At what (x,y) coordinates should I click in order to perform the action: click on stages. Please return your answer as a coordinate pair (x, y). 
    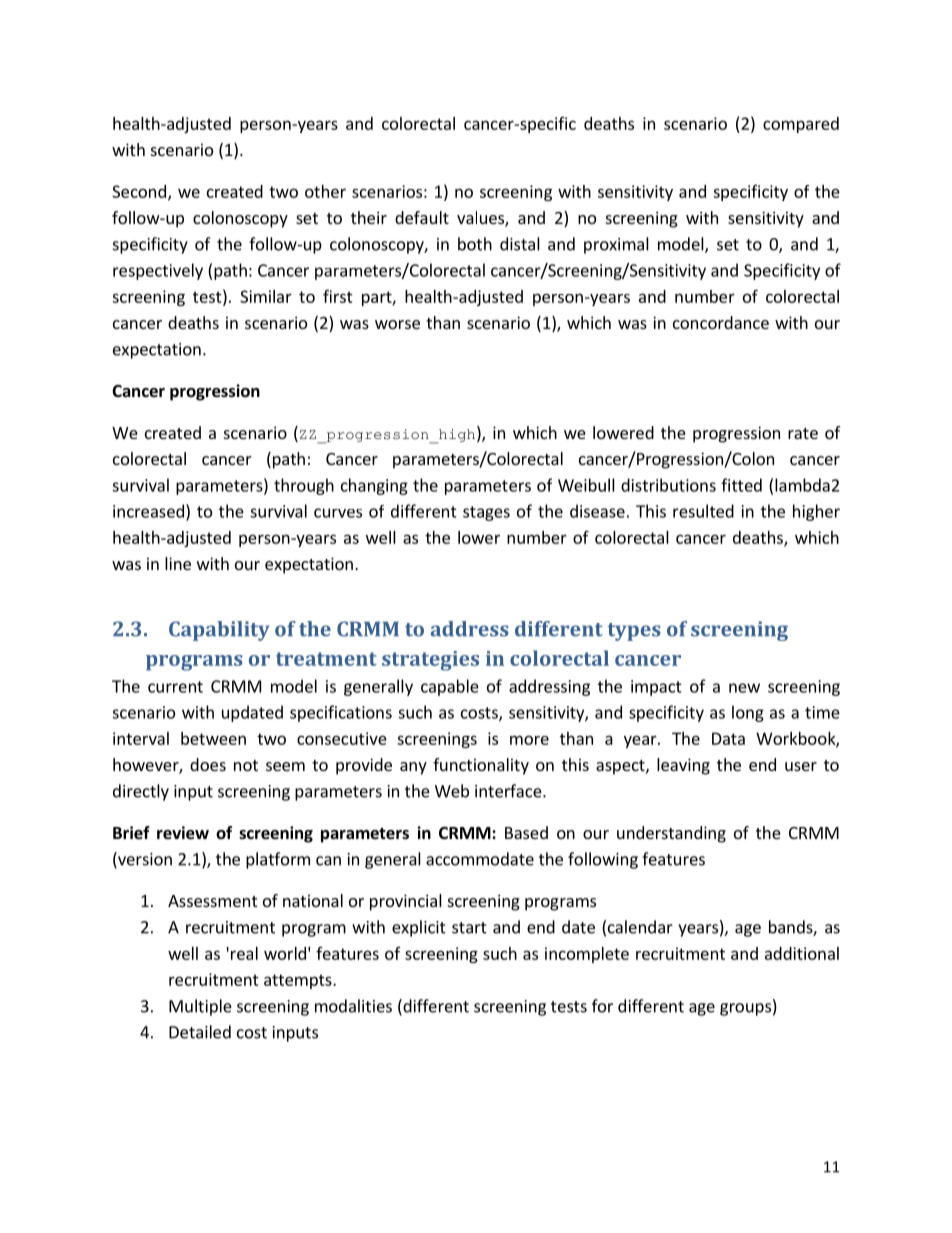
    Looking at the image, I should click on (486, 513).
